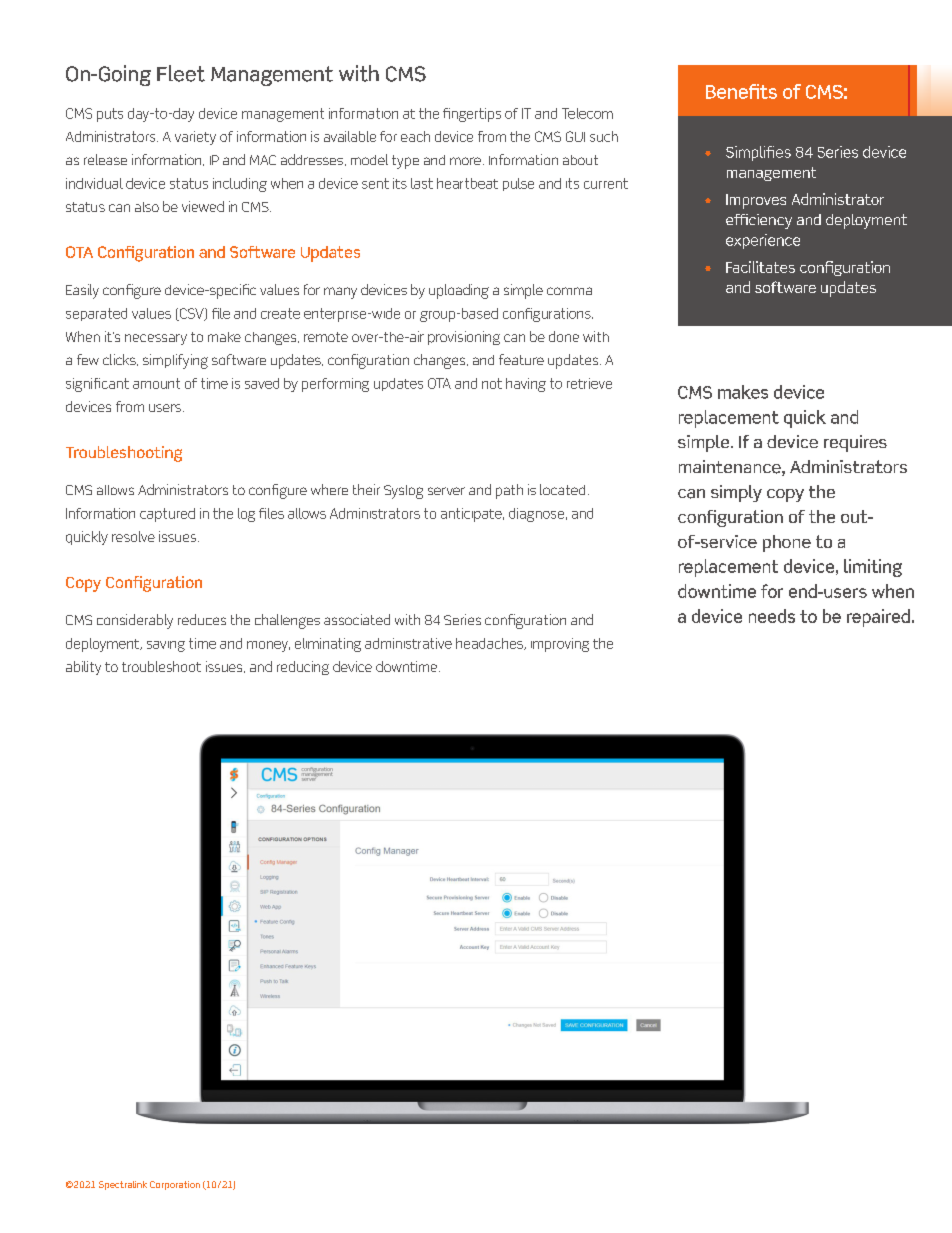 Image resolution: width=952 pixels, height=1233 pixels. Describe the element at coordinates (492, 383) in the image. I see `not` at that location.
